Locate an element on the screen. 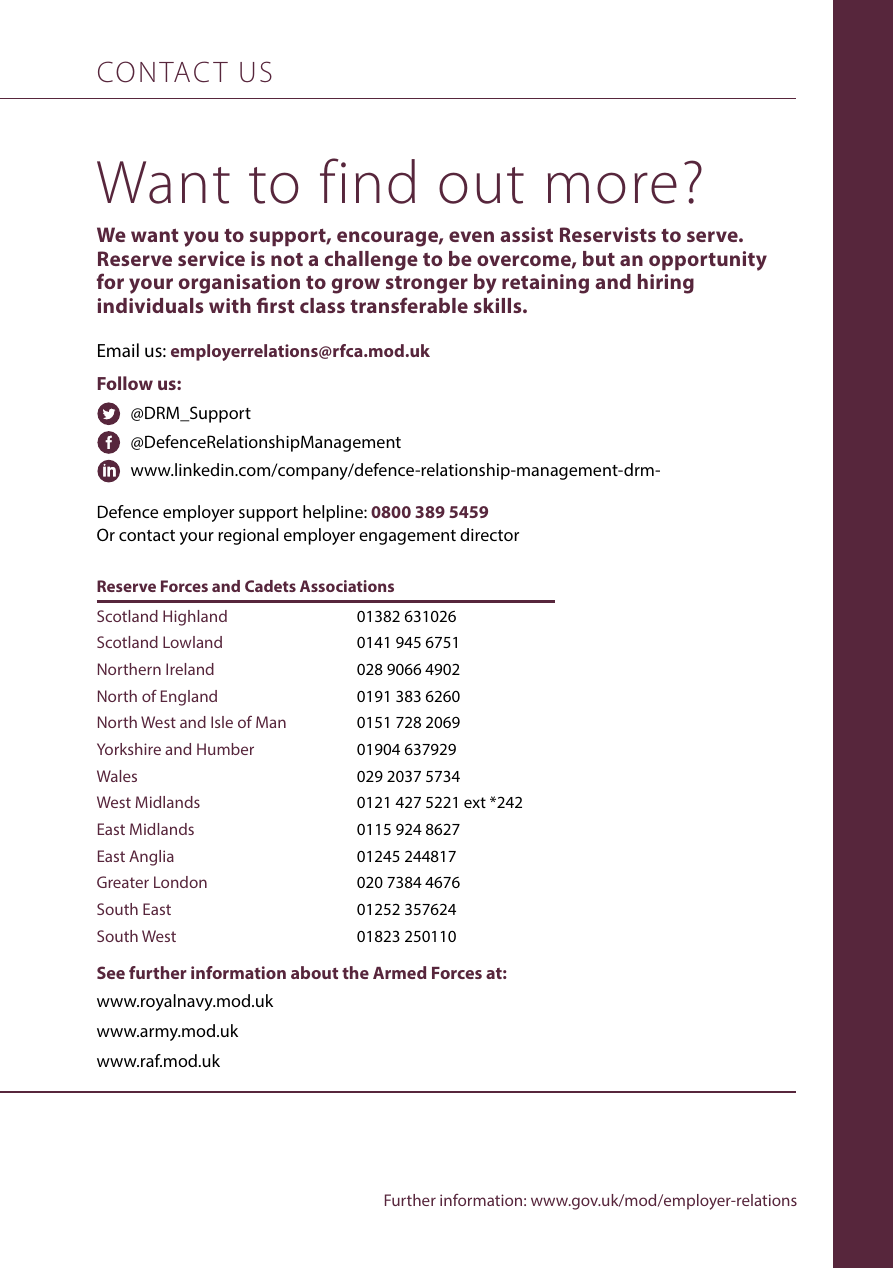 This screenshot has width=893, height=1268. more is located at coordinates (612, 188).
